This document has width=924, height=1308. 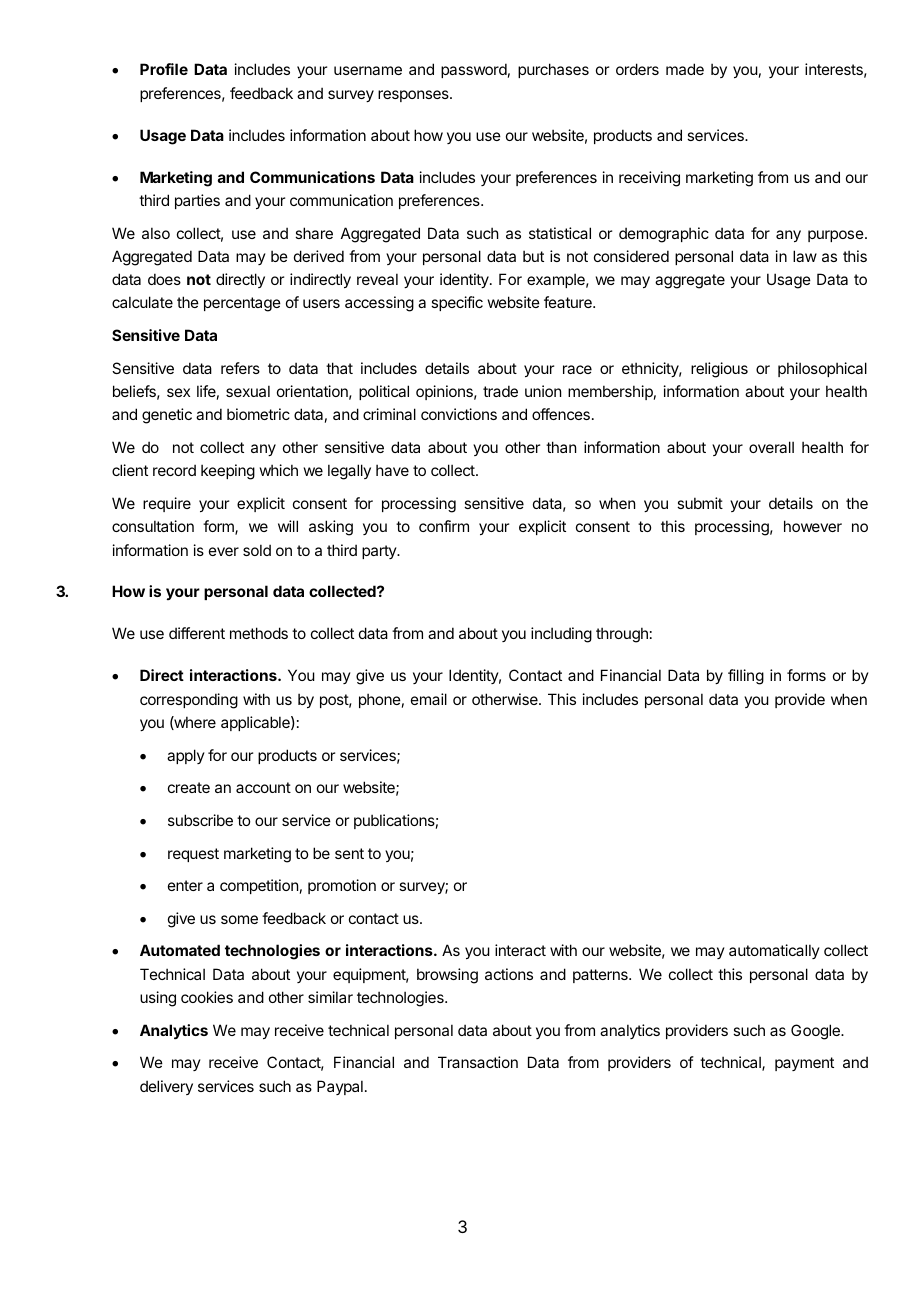 I want to click on made, so click(x=685, y=69).
